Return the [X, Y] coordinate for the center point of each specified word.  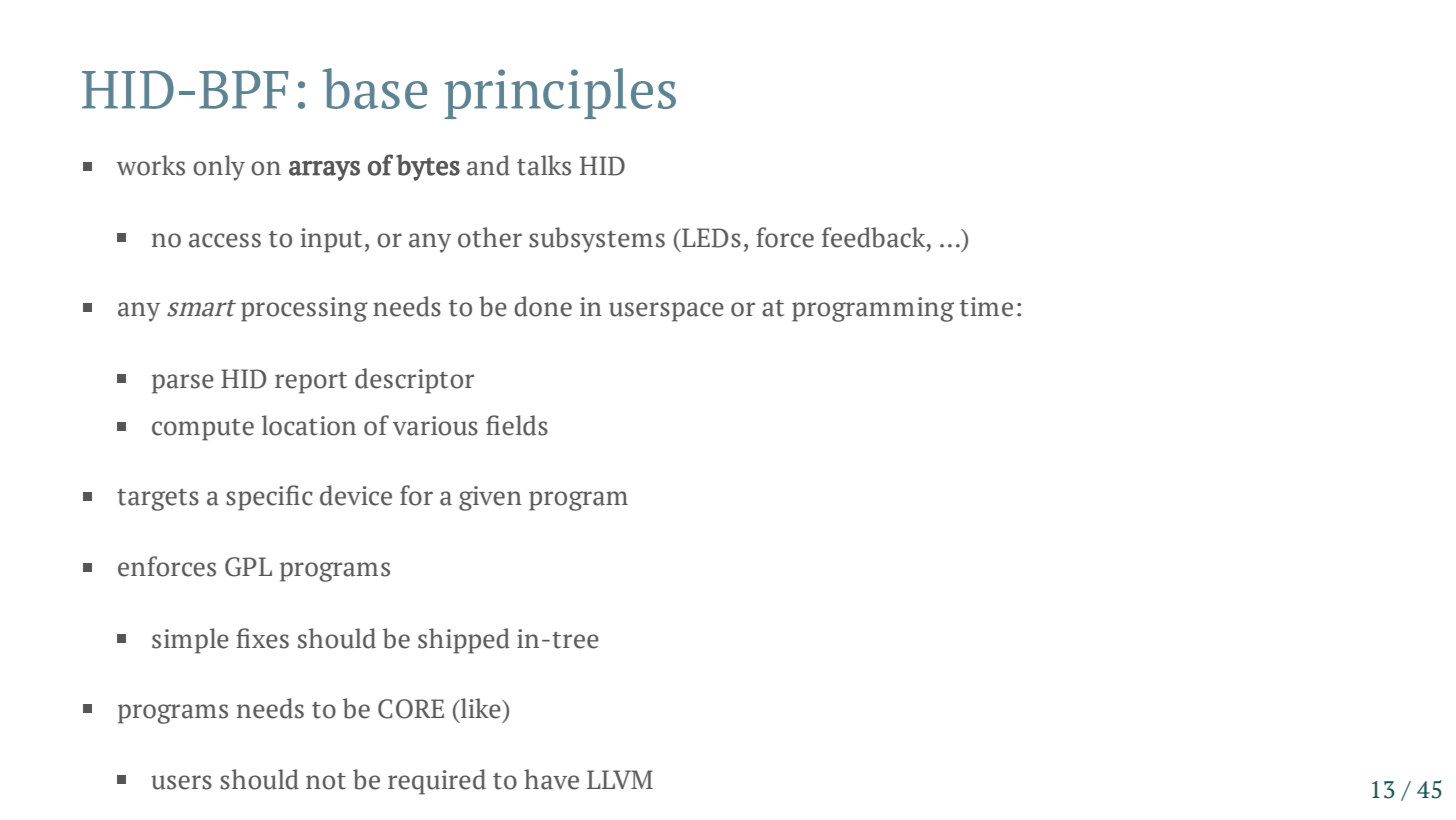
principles [560, 93]
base [375, 88]
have [551, 779]
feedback [875, 237]
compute [203, 430]
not [326, 781]
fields [517, 425]
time [986, 307]
